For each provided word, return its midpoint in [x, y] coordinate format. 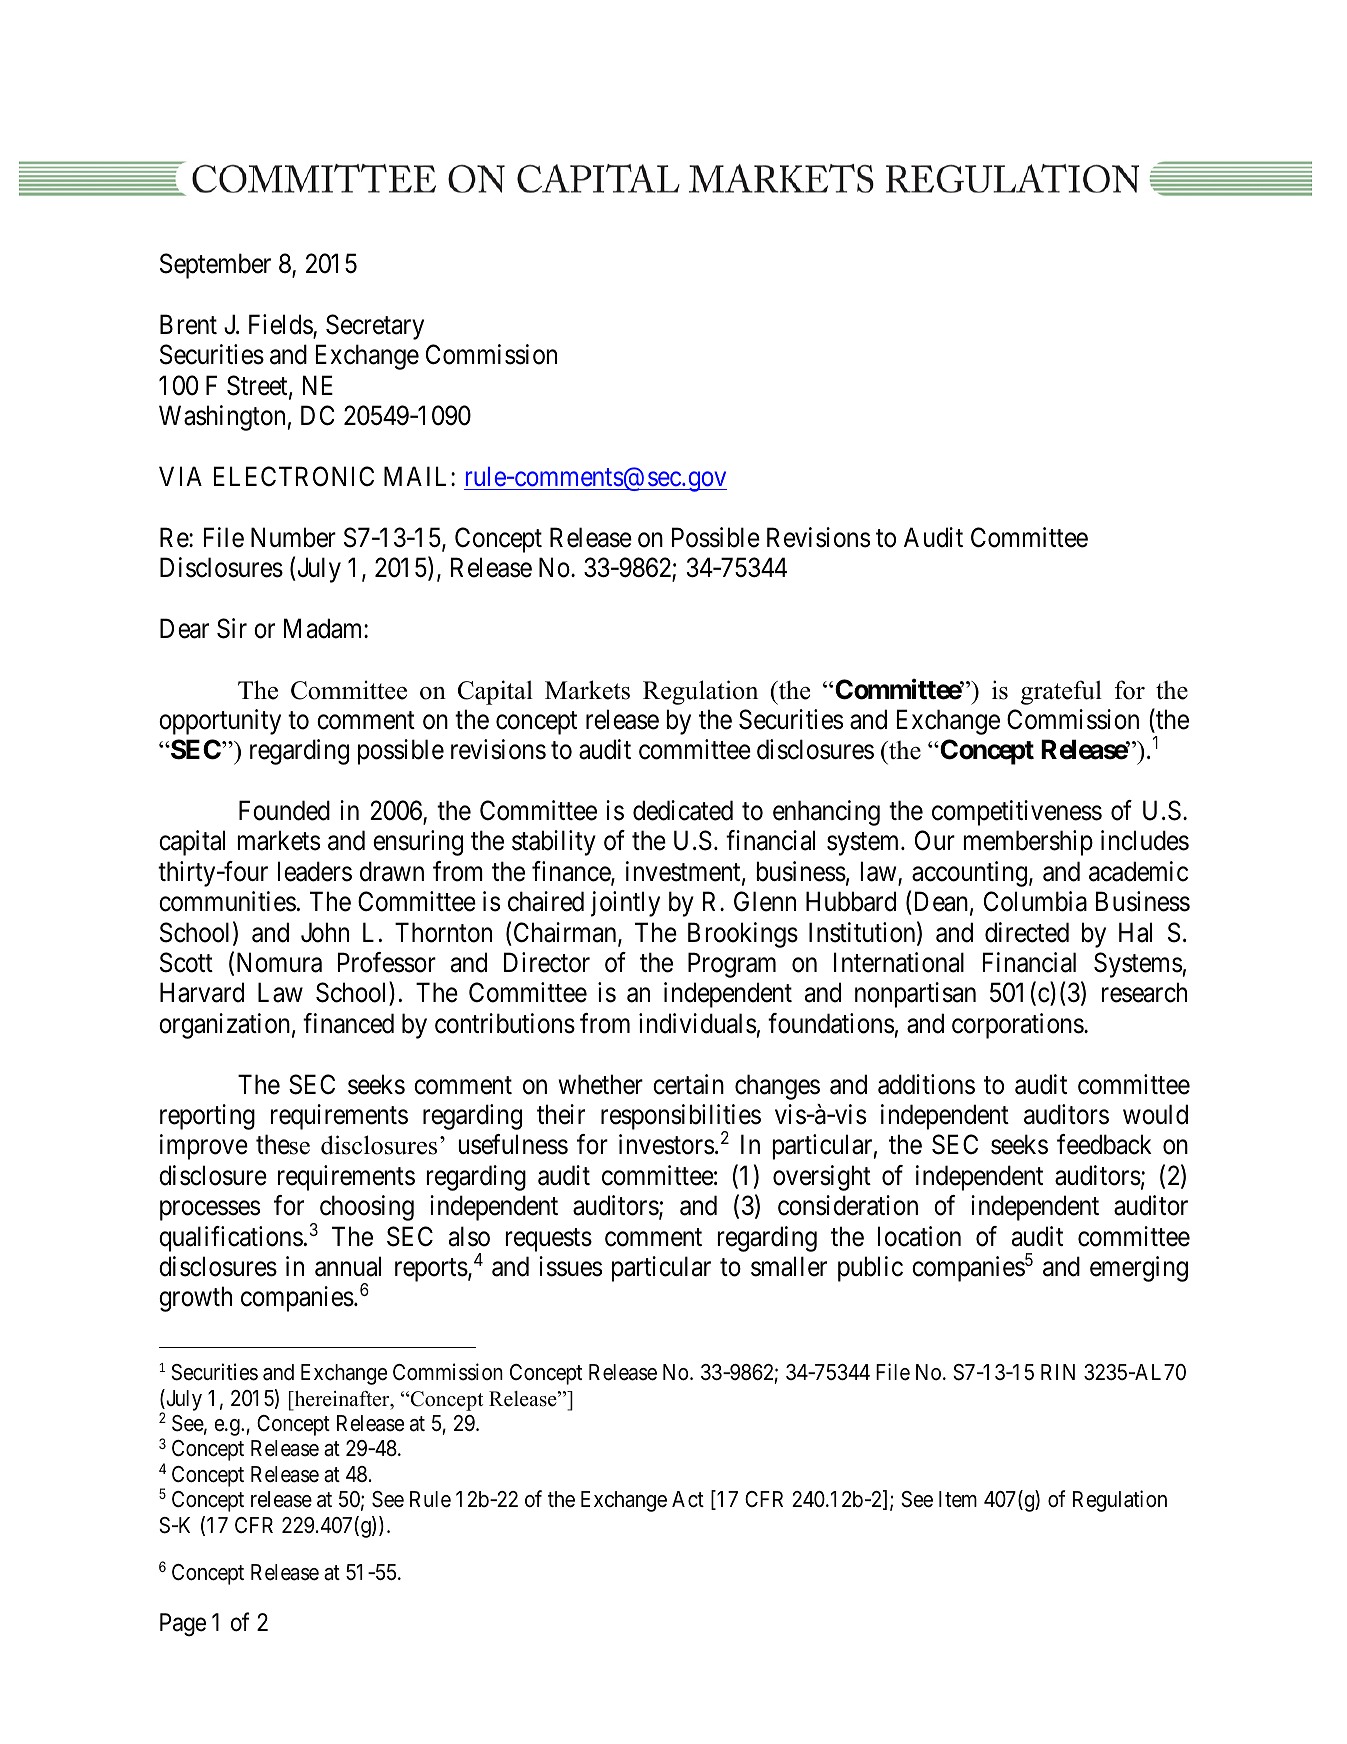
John [325, 932]
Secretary [375, 327]
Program [732, 965]
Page [183, 1625]
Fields [281, 325]
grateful [1061, 692]
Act [688, 1499]
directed [1027, 932]
